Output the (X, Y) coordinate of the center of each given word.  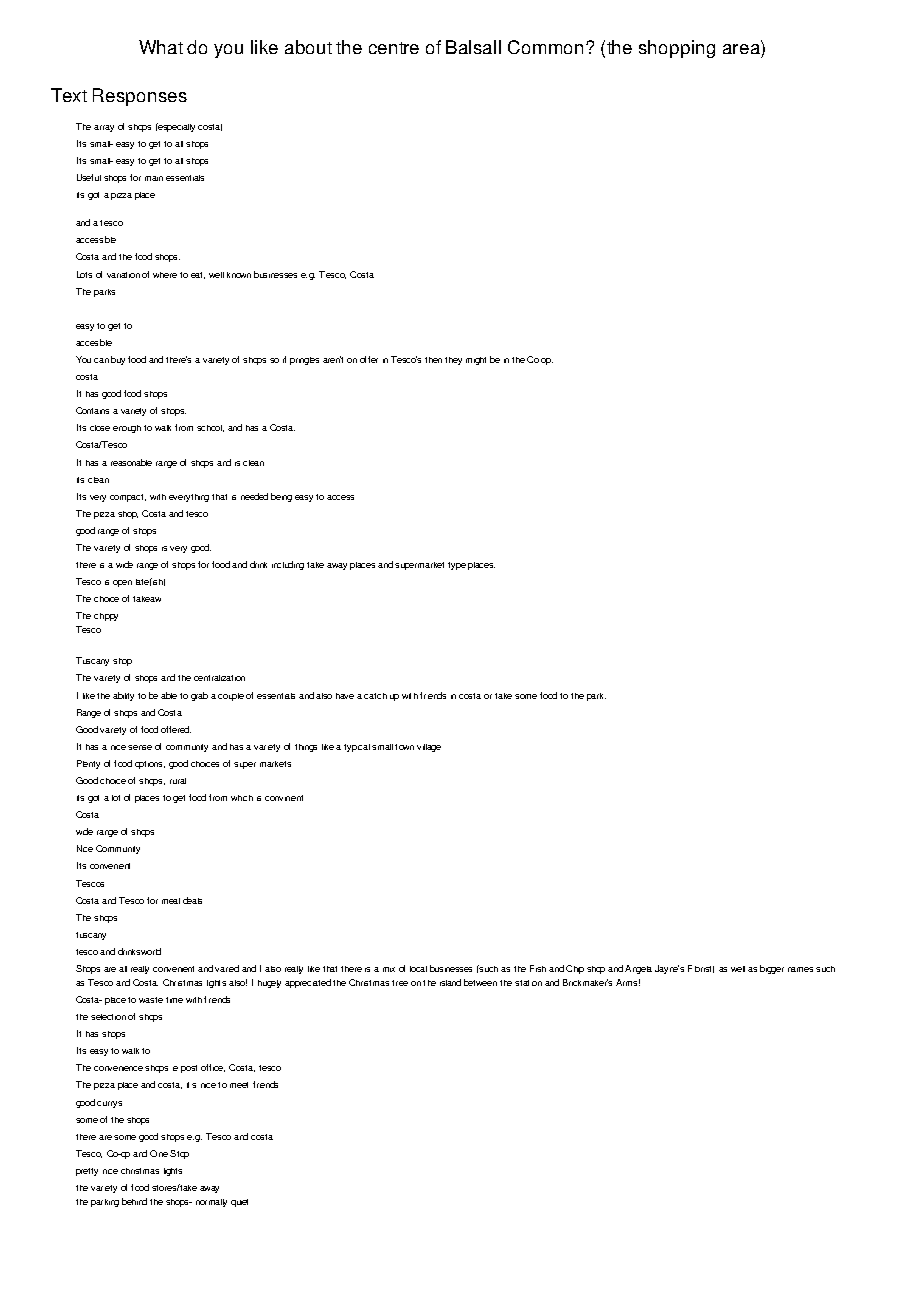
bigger (772, 969)
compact (128, 498)
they (453, 361)
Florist (701, 969)
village (429, 748)
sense (140, 747)
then (433, 360)
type (457, 566)
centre (394, 48)
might (476, 361)
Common (545, 47)
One (159, 1153)
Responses (140, 97)
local (418, 969)
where (165, 275)
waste (151, 1000)
